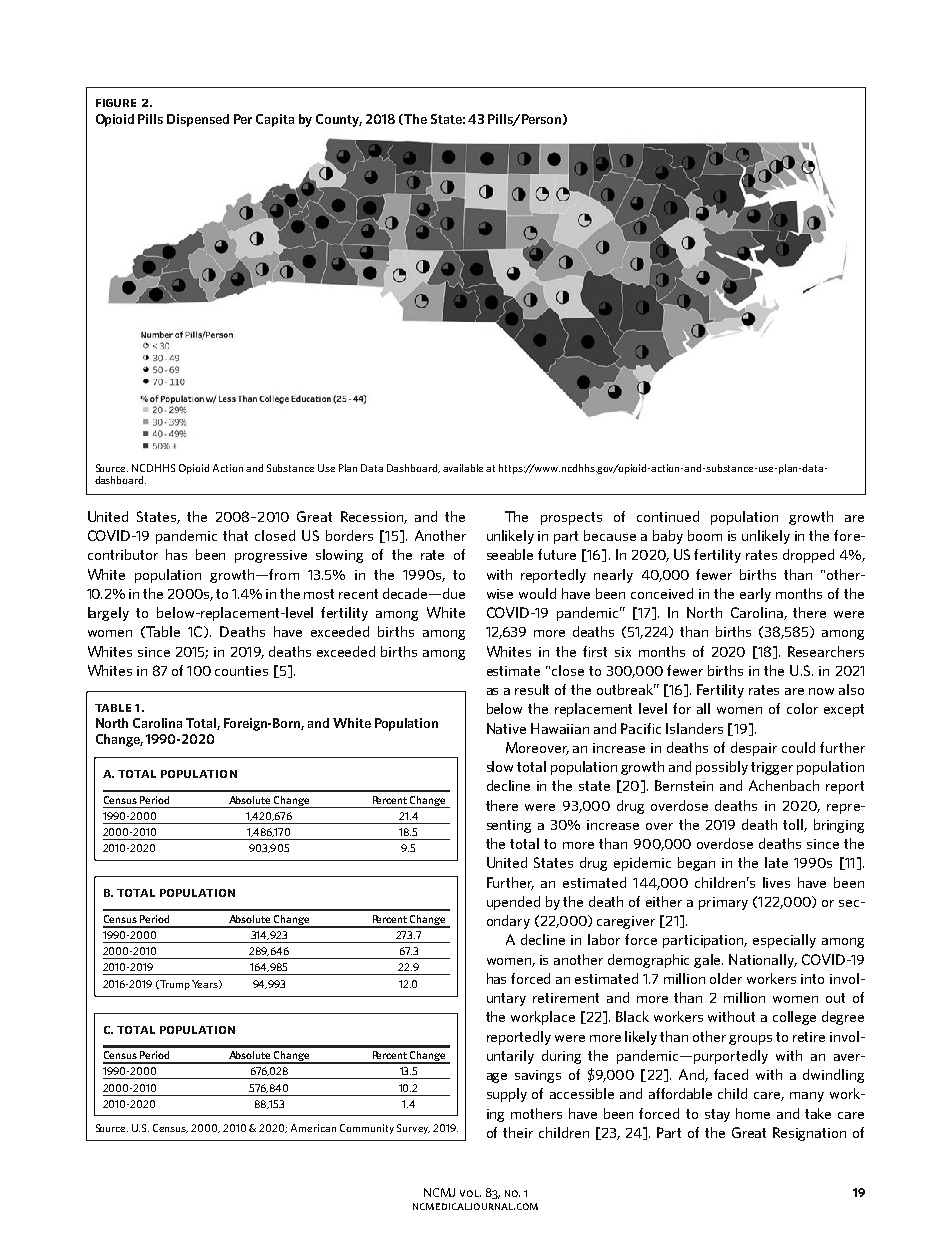 The width and height of the image is (952, 1256). What do you see at coordinates (465, 468) in the image?
I see `available` at bounding box center [465, 468].
